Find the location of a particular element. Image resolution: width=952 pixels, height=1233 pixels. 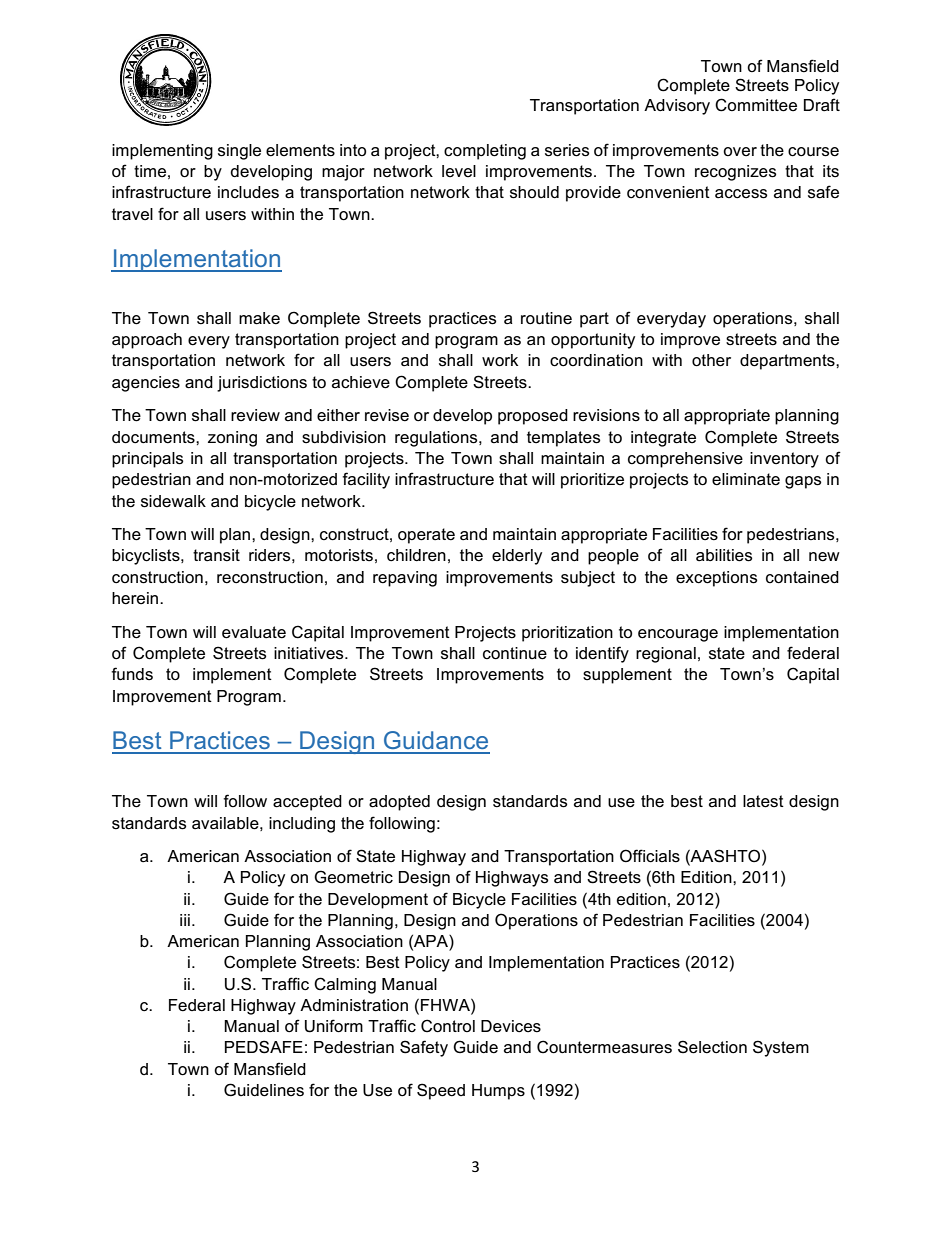

single is located at coordinates (239, 152).
